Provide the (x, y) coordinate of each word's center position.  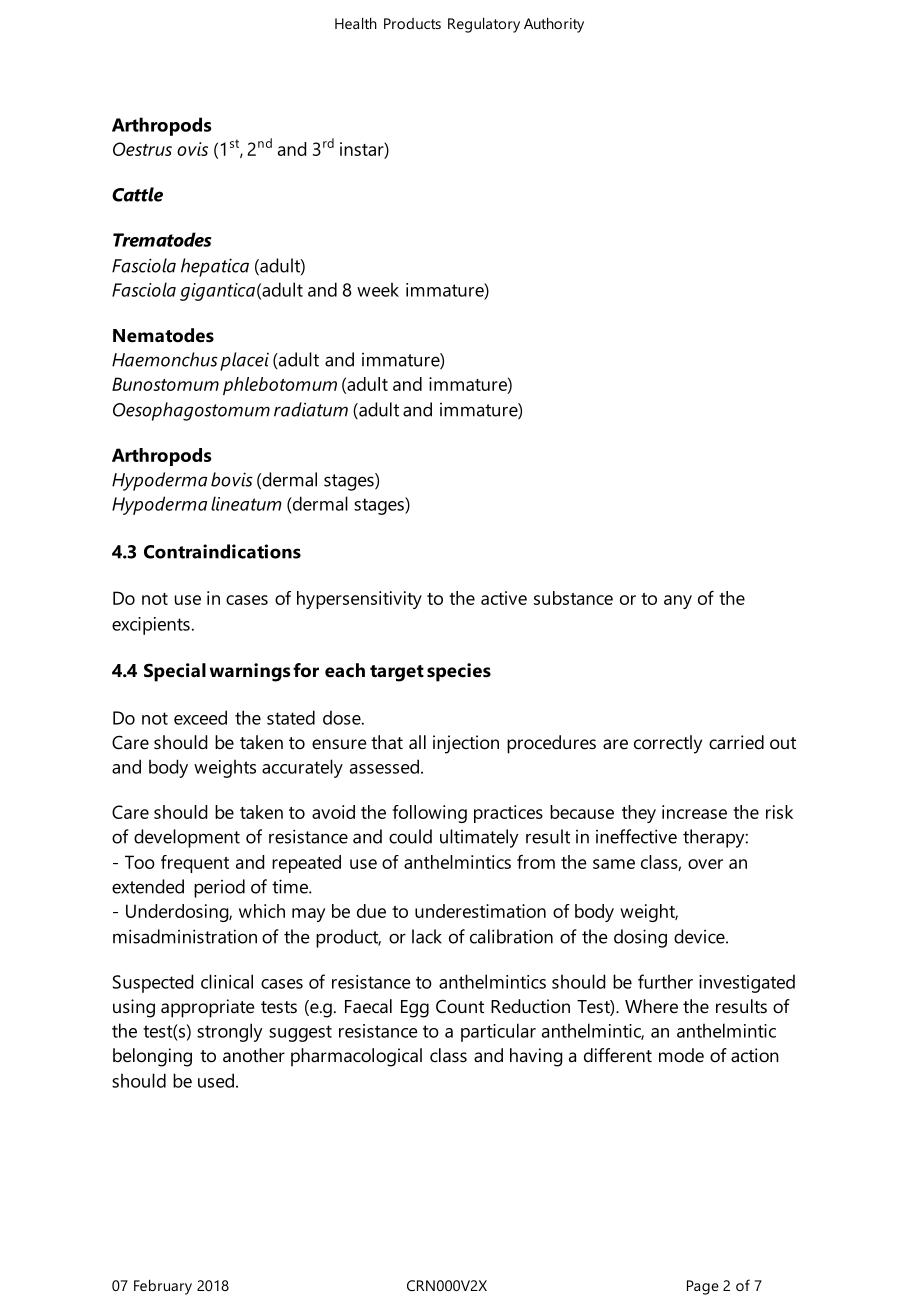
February (163, 1287)
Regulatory (484, 25)
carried (736, 742)
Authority (554, 25)
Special (175, 672)
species (459, 672)
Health (356, 23)
